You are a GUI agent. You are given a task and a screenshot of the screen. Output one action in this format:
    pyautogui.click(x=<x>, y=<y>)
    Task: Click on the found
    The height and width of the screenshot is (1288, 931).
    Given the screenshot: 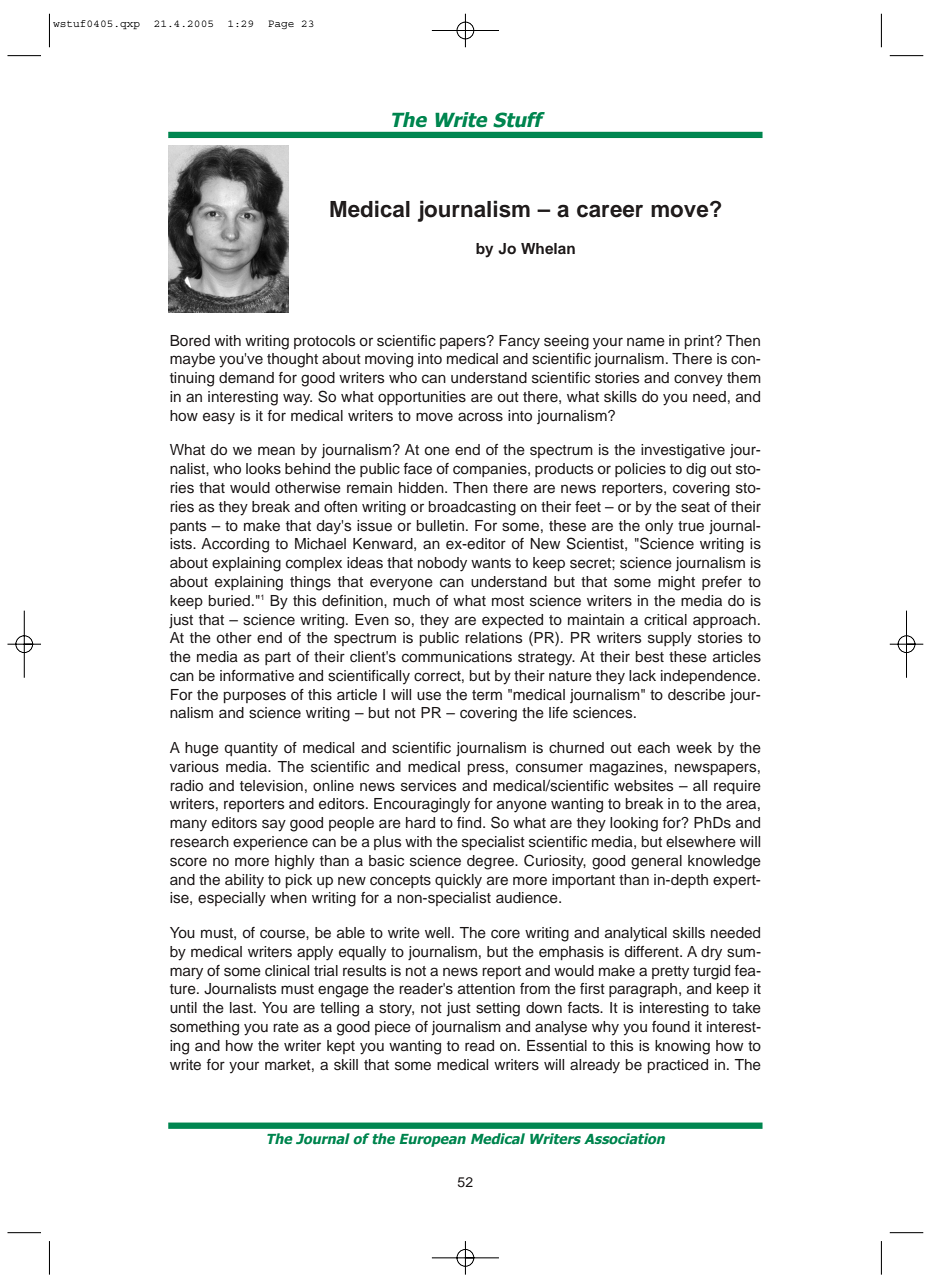 What is the action you would take?
    pyautogui.click(x=671, y=1027)
